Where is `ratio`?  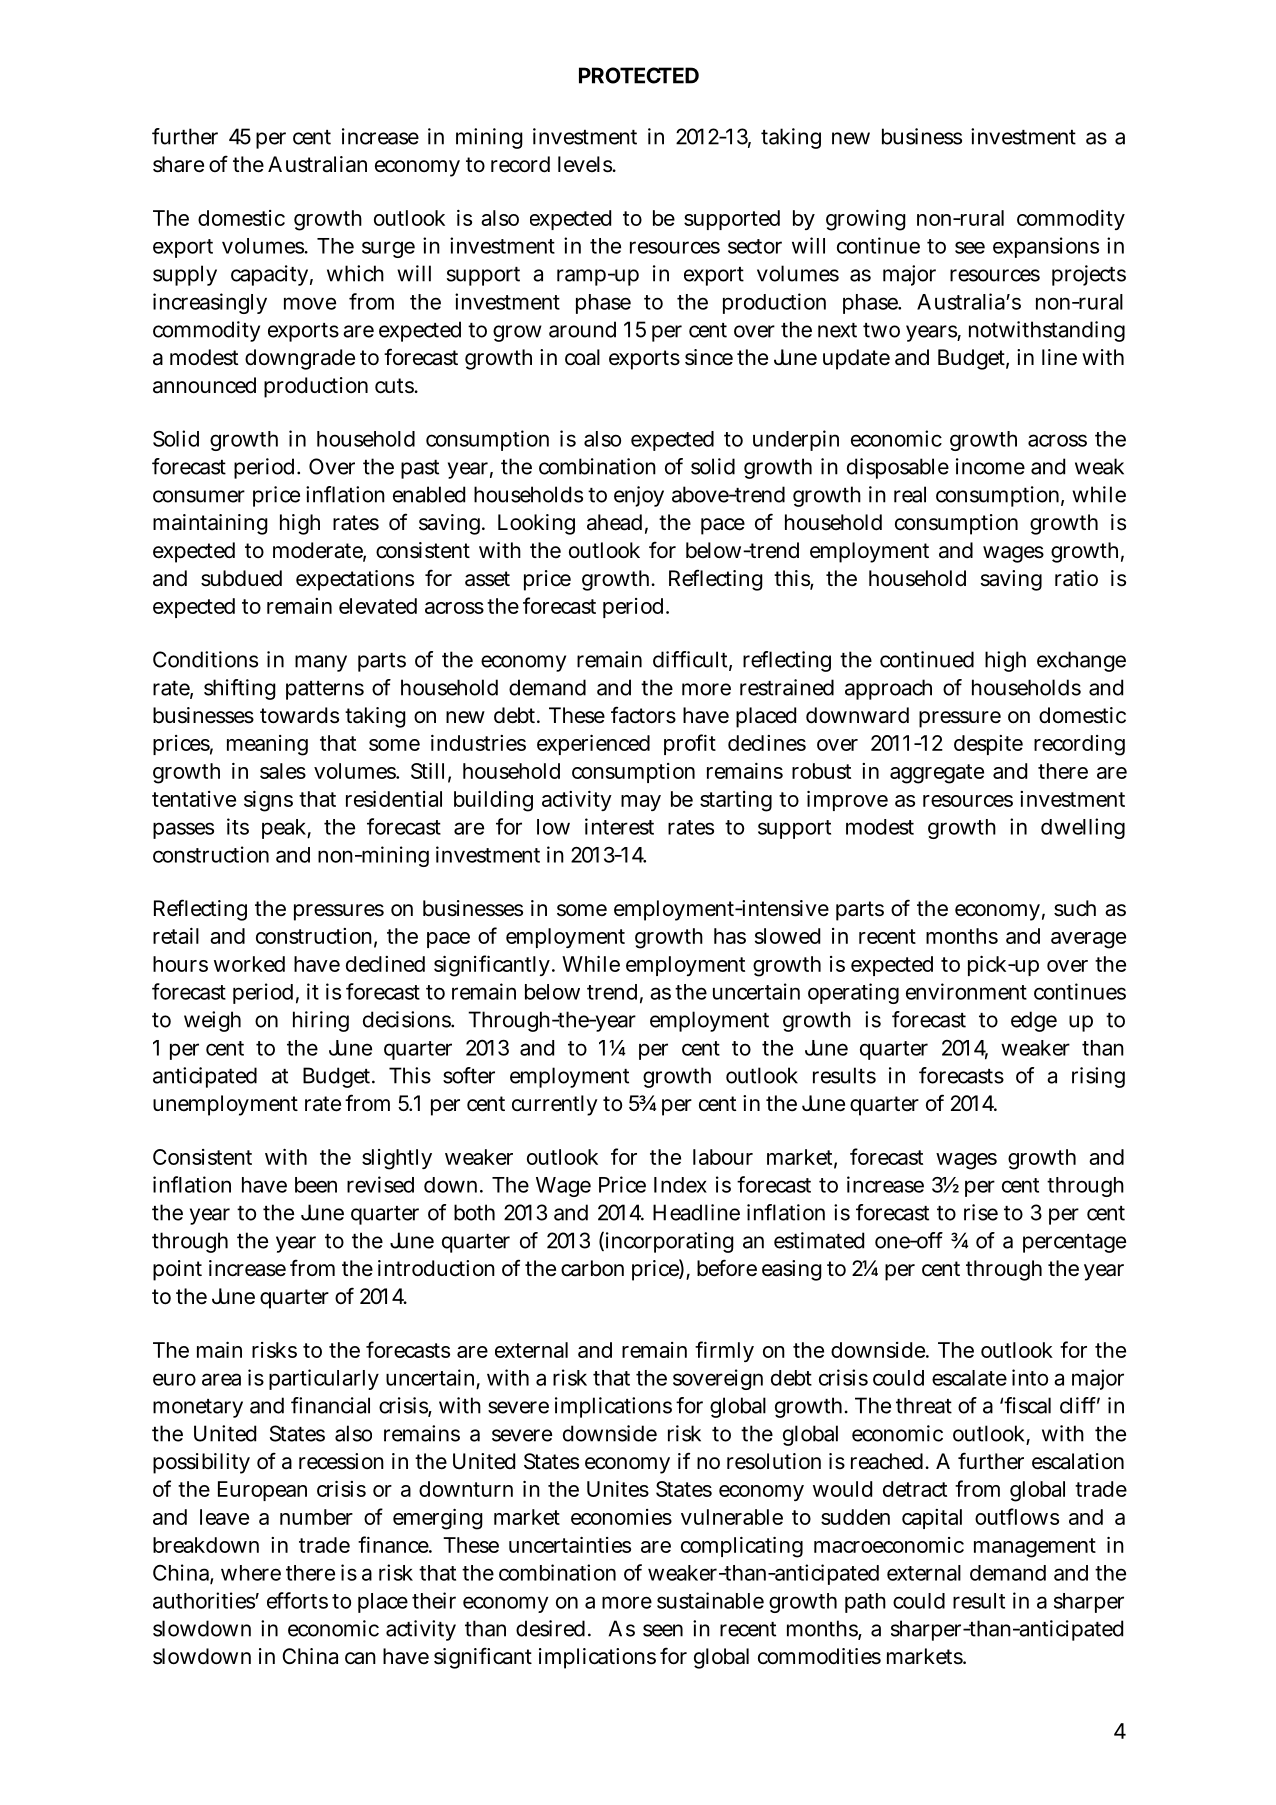
ratio is located at coordinates (1076, 578).
